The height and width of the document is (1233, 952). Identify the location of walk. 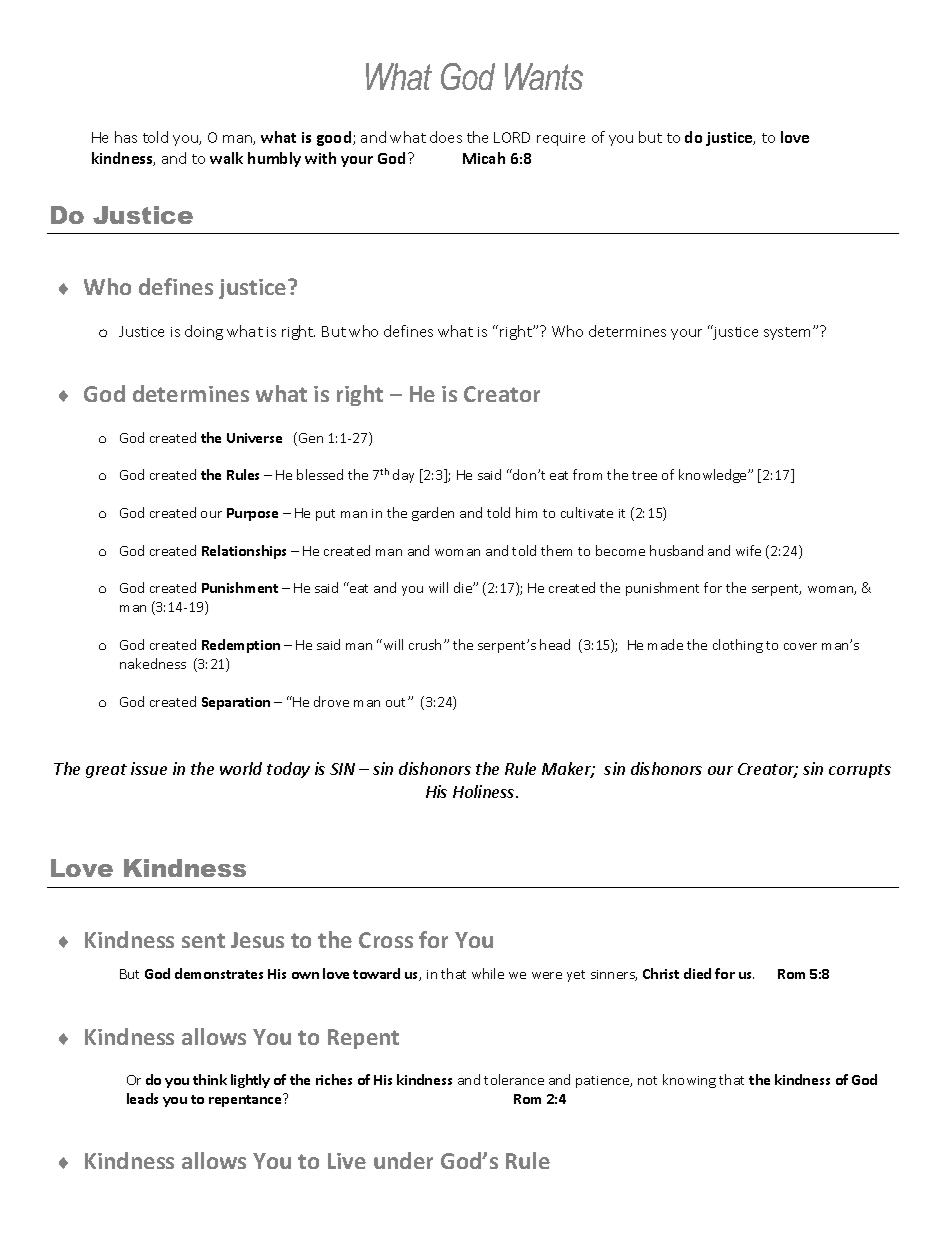
(226, 158).
